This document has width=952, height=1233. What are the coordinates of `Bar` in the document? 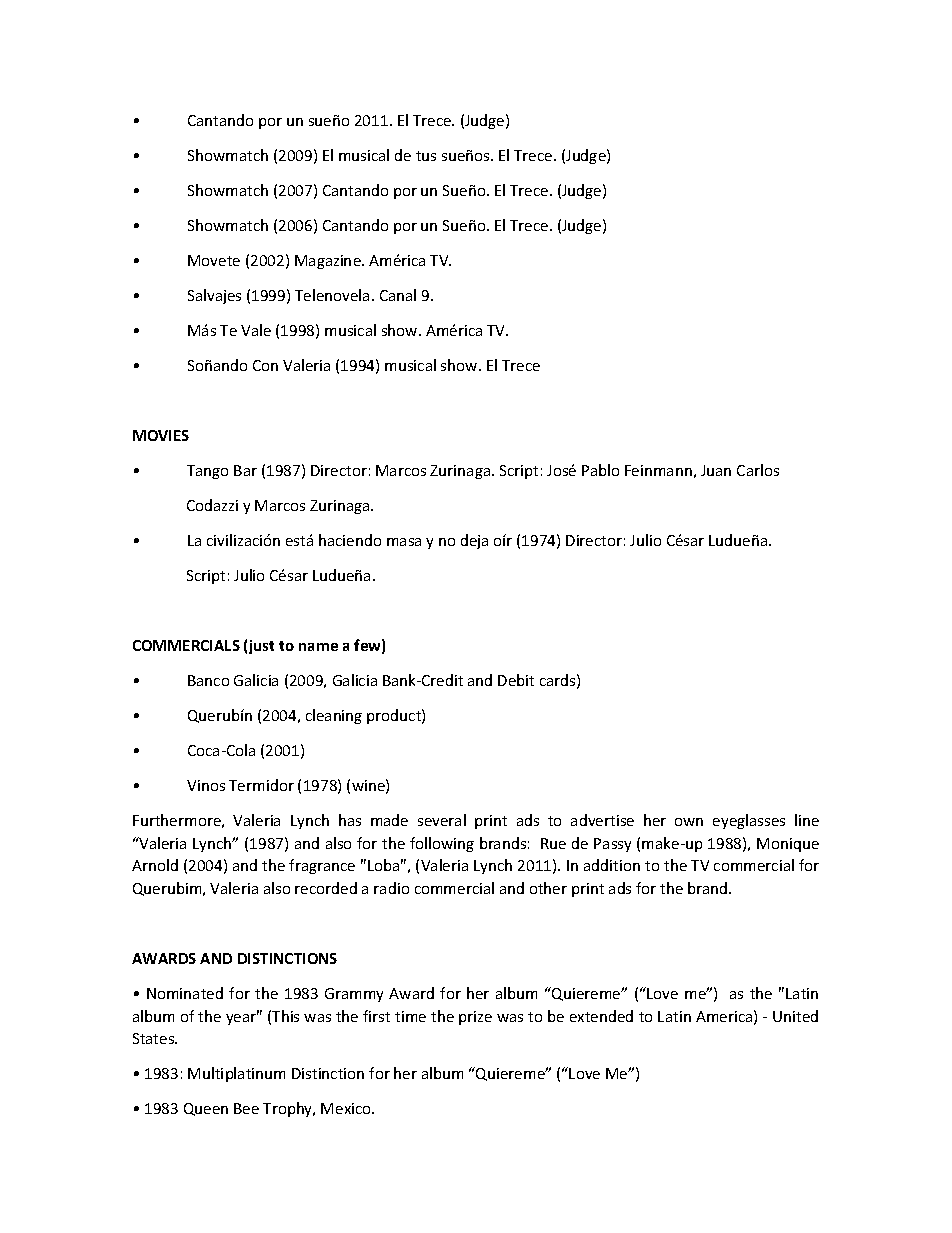 It's located at (245, 470).
